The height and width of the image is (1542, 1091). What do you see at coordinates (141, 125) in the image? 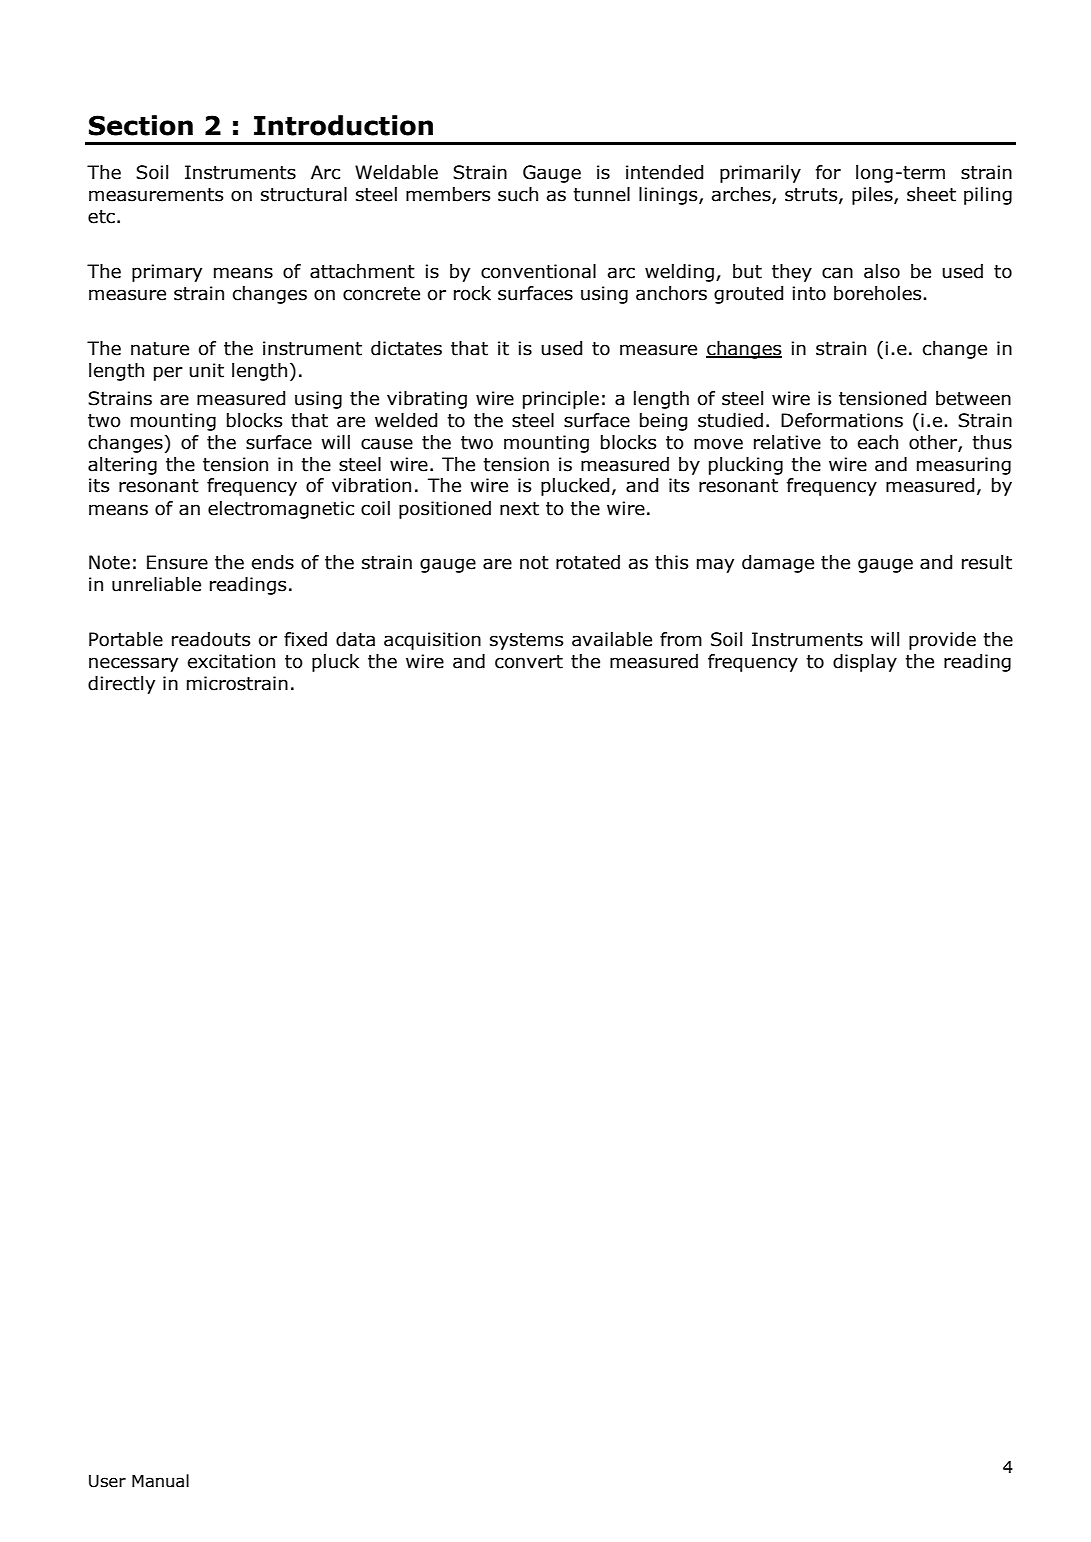
I see `Section` at bounding box center [141, 125].
